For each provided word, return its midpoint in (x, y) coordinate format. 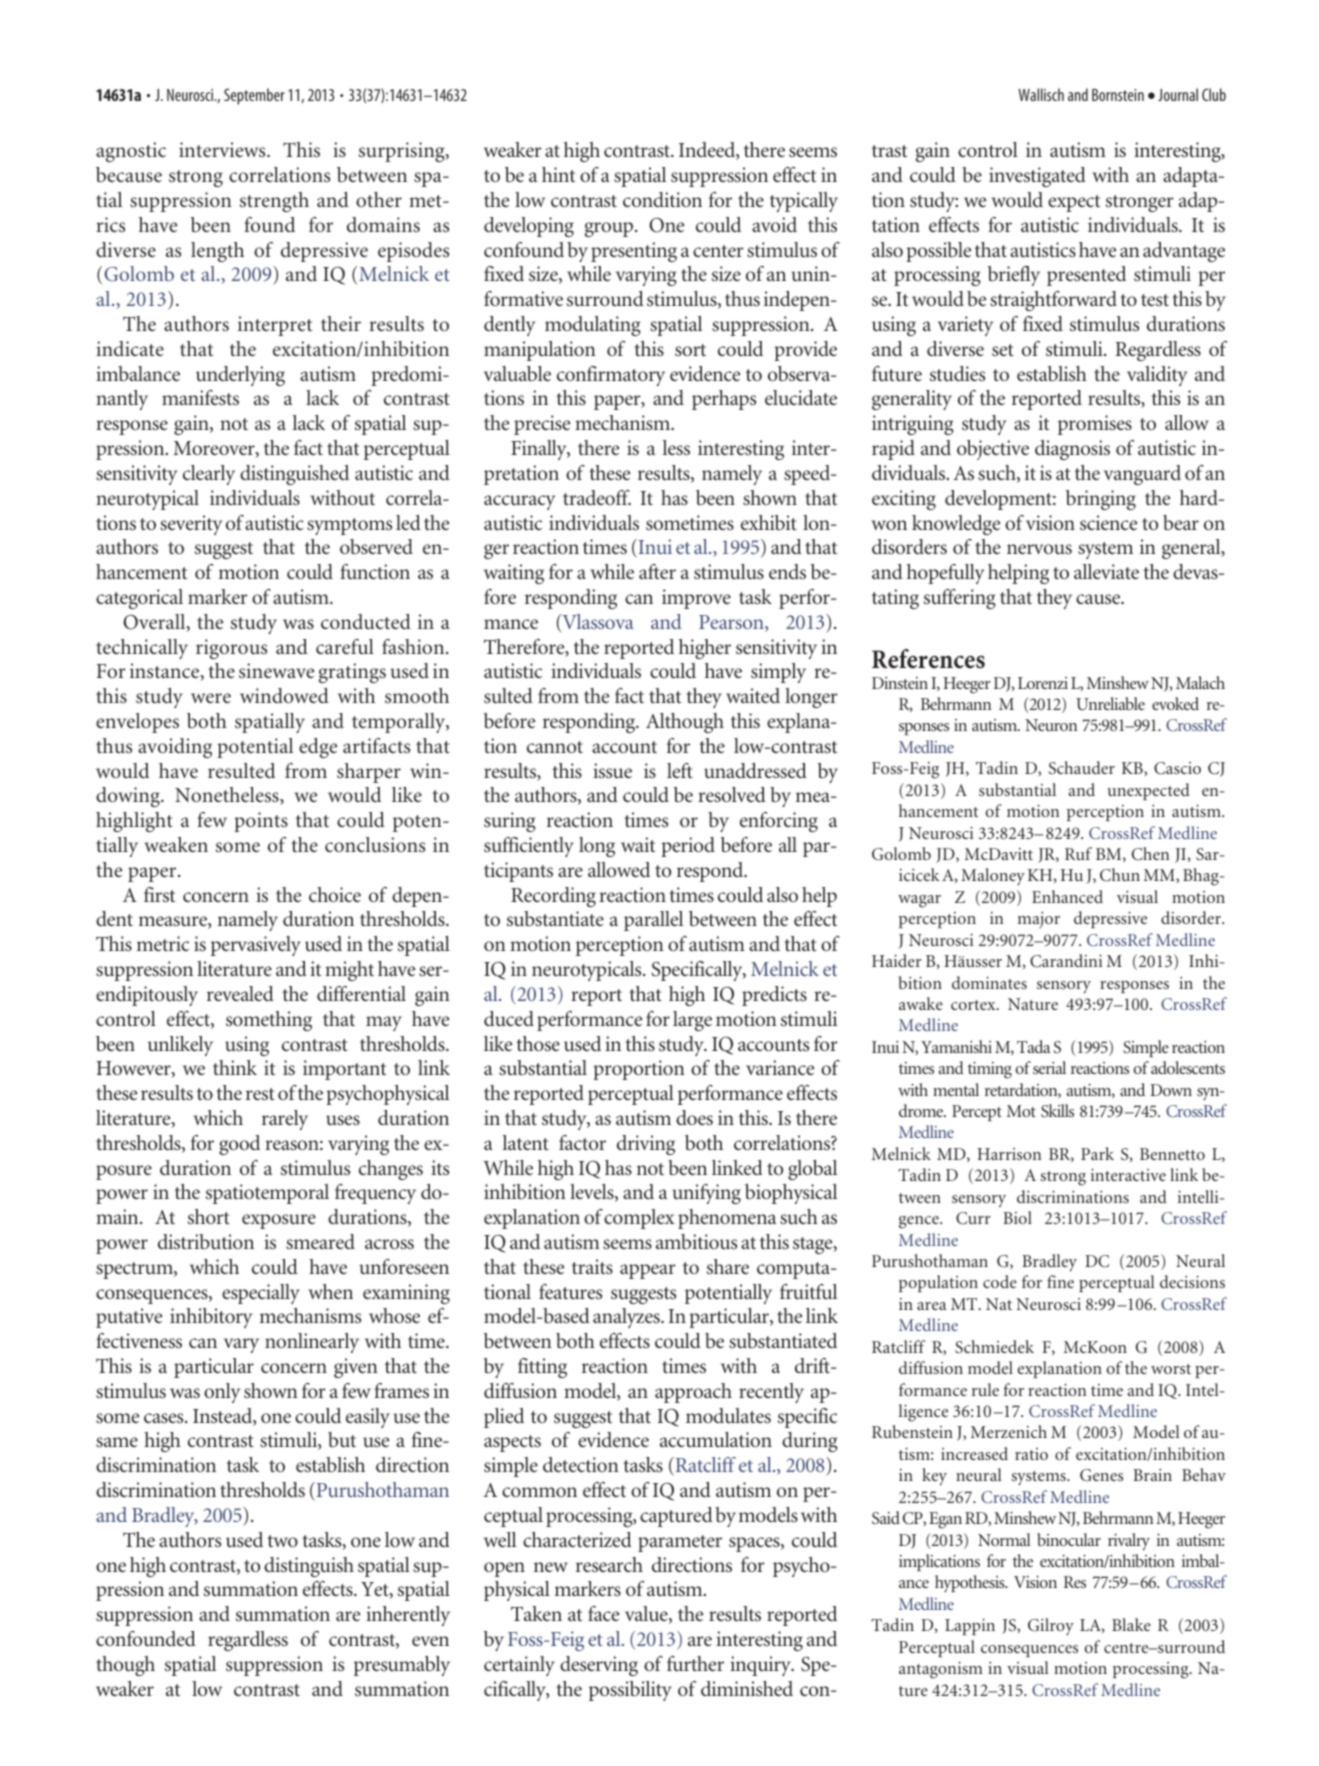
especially (261, 1294)
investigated (1037, 177)
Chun (1120, 875)
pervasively (256, 946)
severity (191, 525)
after (657, 571)
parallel (653, 921)
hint (558, 174)
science (1108, 522)
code (1000, 1281)
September (254, 96)
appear (648, 1271)
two (282, 1541)
